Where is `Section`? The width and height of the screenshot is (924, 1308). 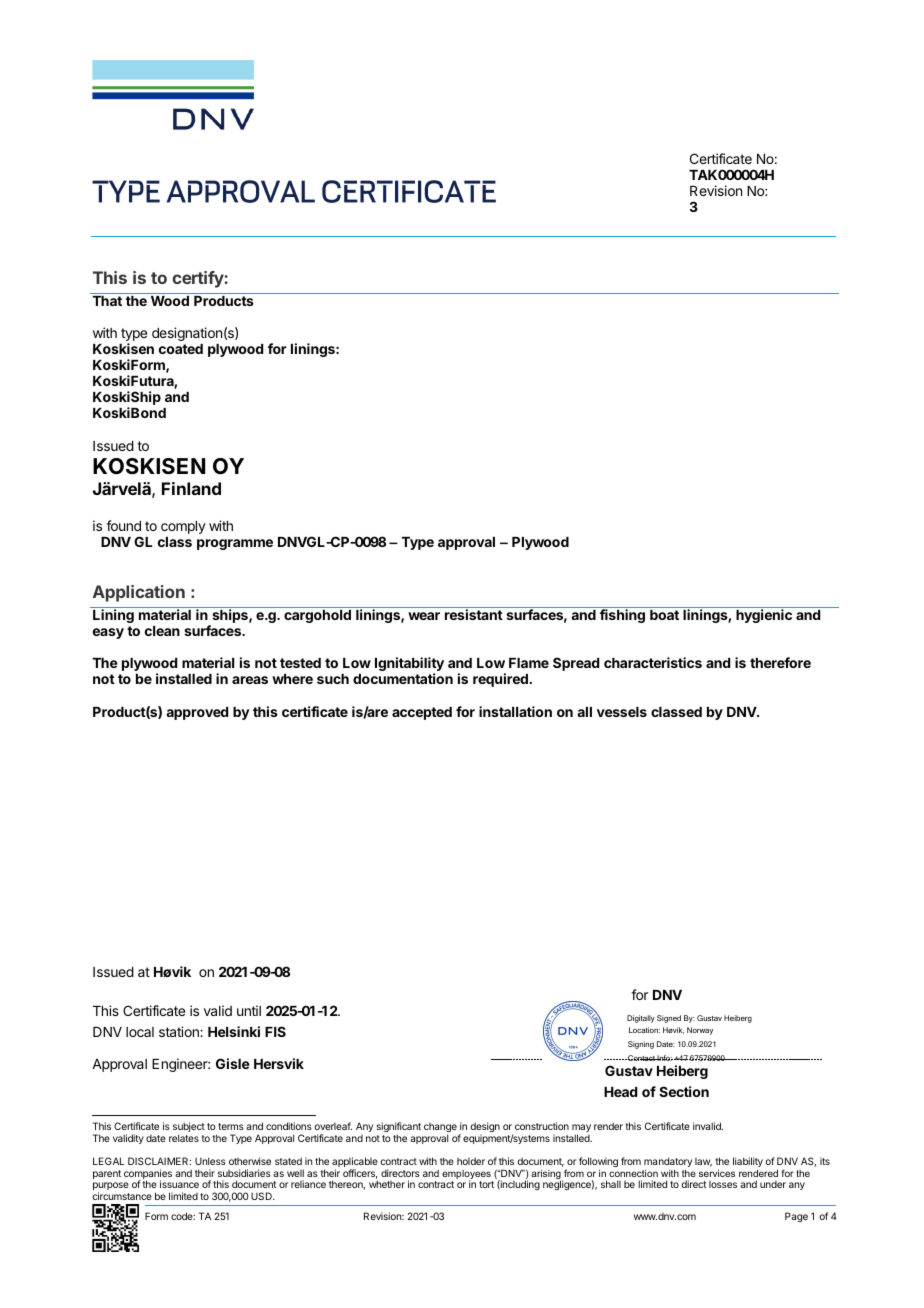 Section is located at coordinates (684, 1091).
